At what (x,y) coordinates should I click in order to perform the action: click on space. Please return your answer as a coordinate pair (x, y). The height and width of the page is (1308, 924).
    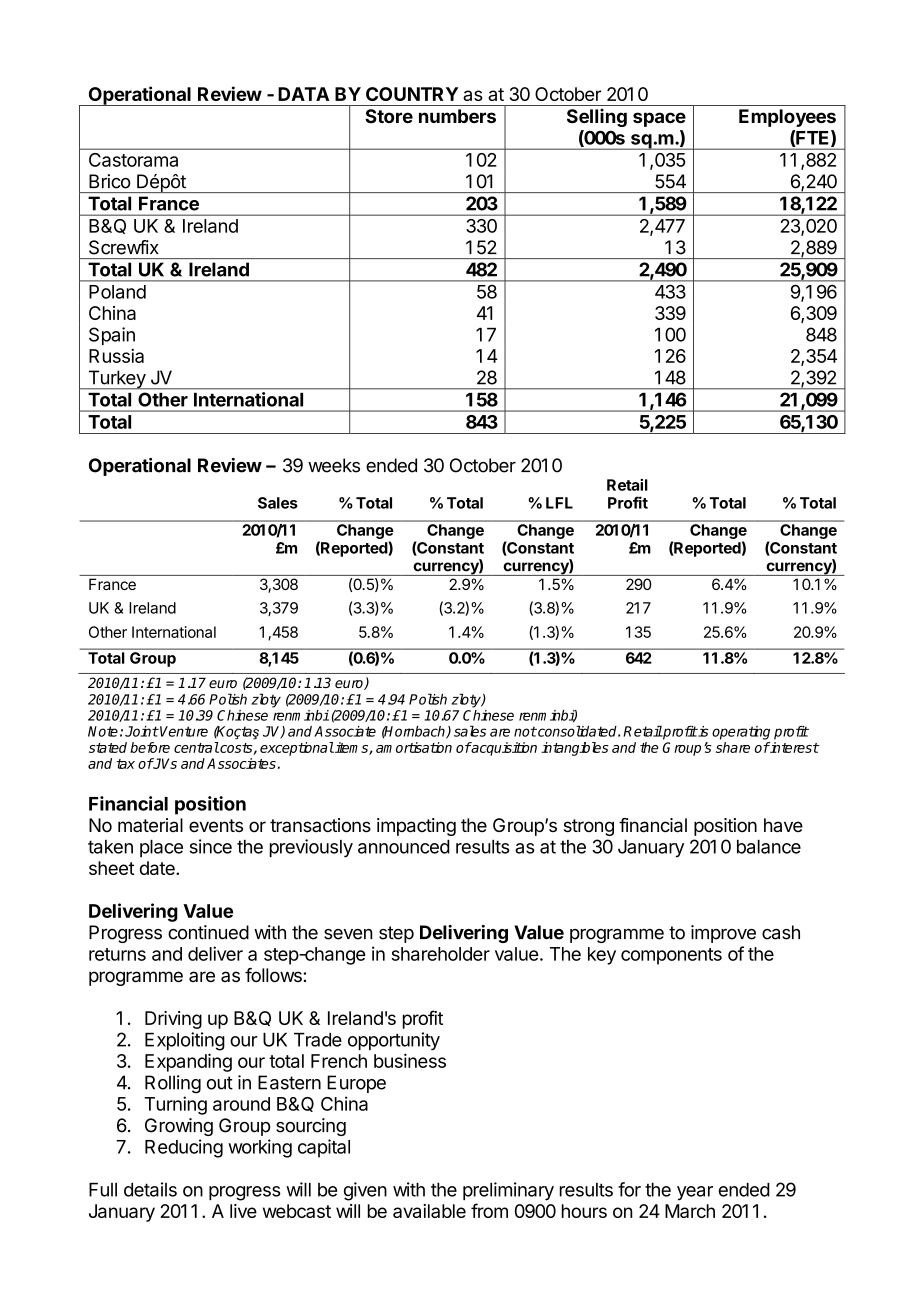
    Looking at the image, I should click on (659, 119).
